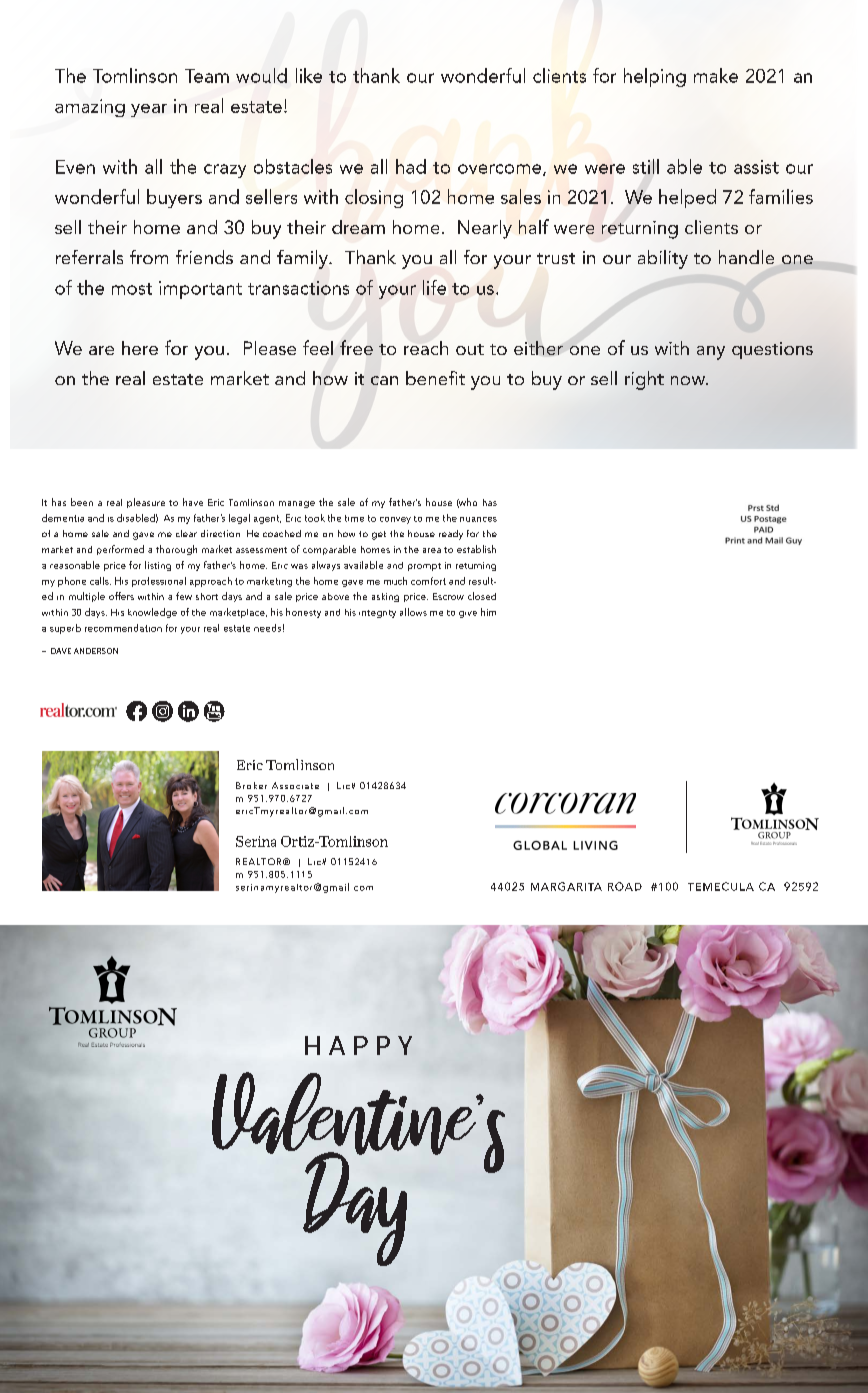 This screenshot has height=1393, width=868. What do you see at coordinates (395, 520) in the screenshot?
I see `convey` at bounding box center [395, 520].
